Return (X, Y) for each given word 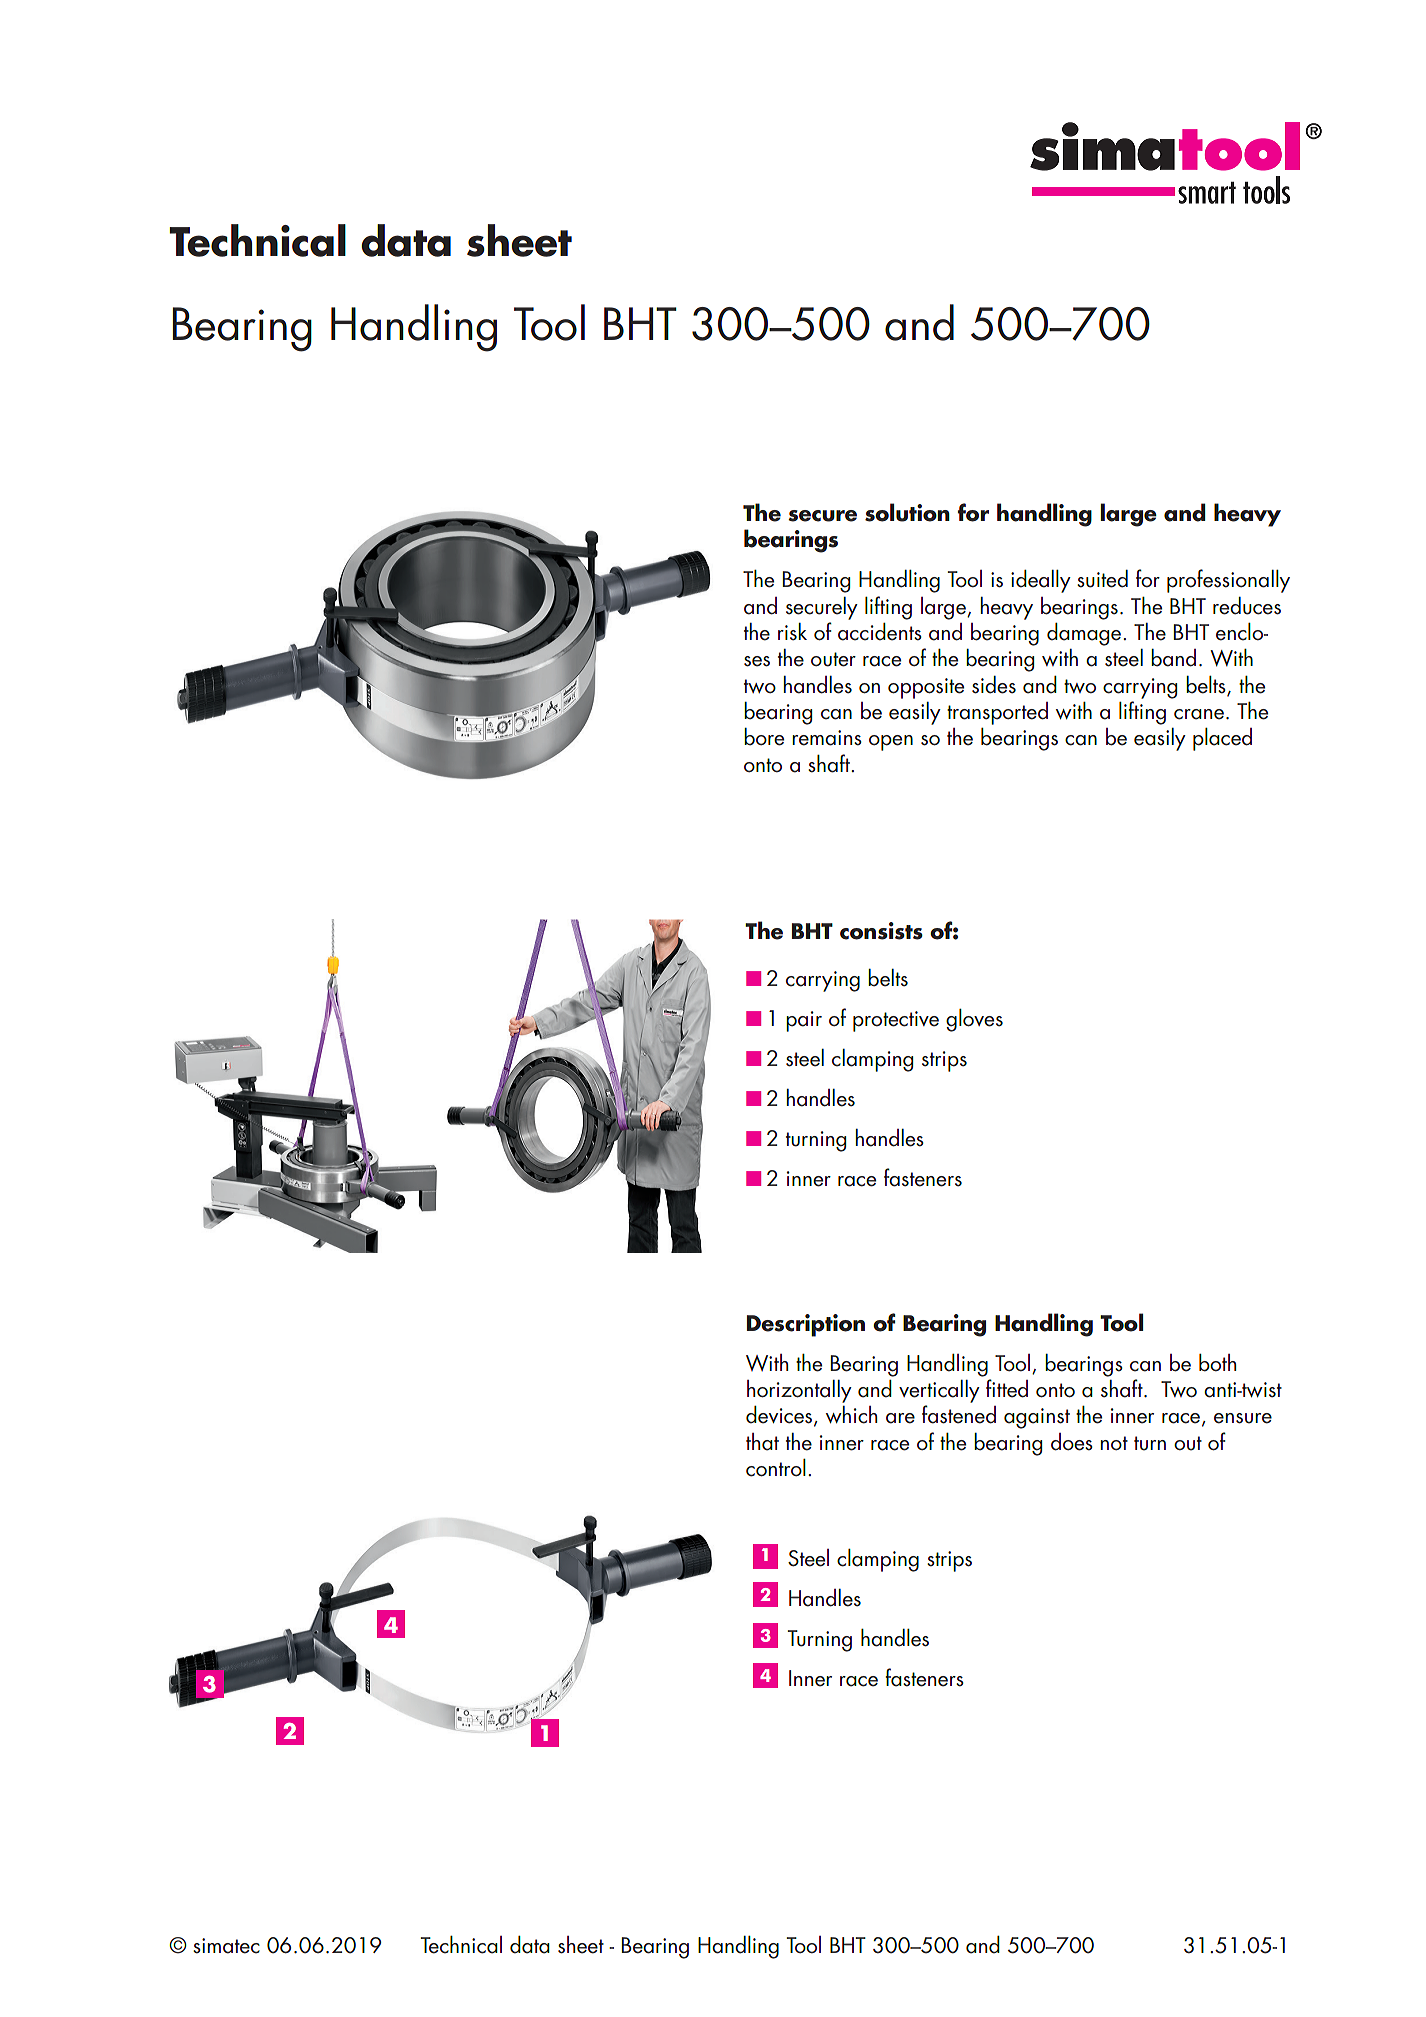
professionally (1228, 581)
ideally (1041, 581)
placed (1222, 739)
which (851, 1415)
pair (804, 1021)
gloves (974, 1020)
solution (907, 512)
